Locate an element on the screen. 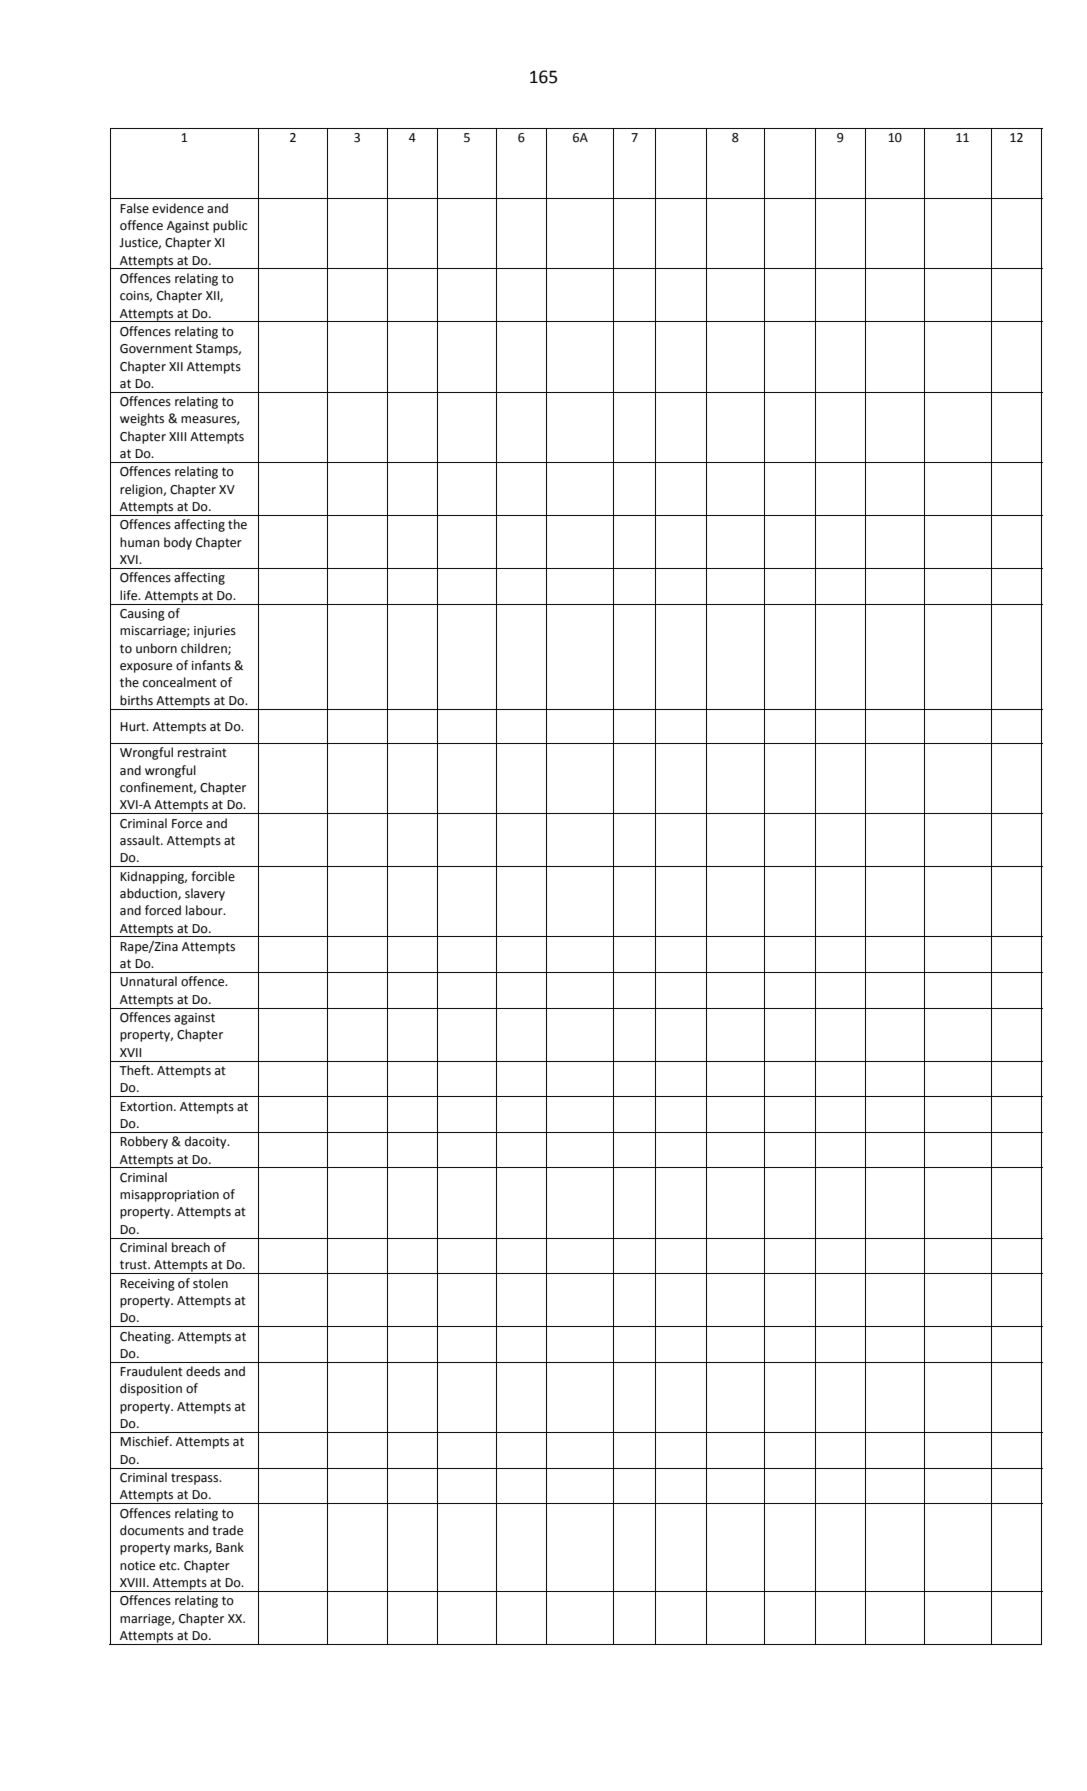  notice is located at coordinates (137, 1566).
